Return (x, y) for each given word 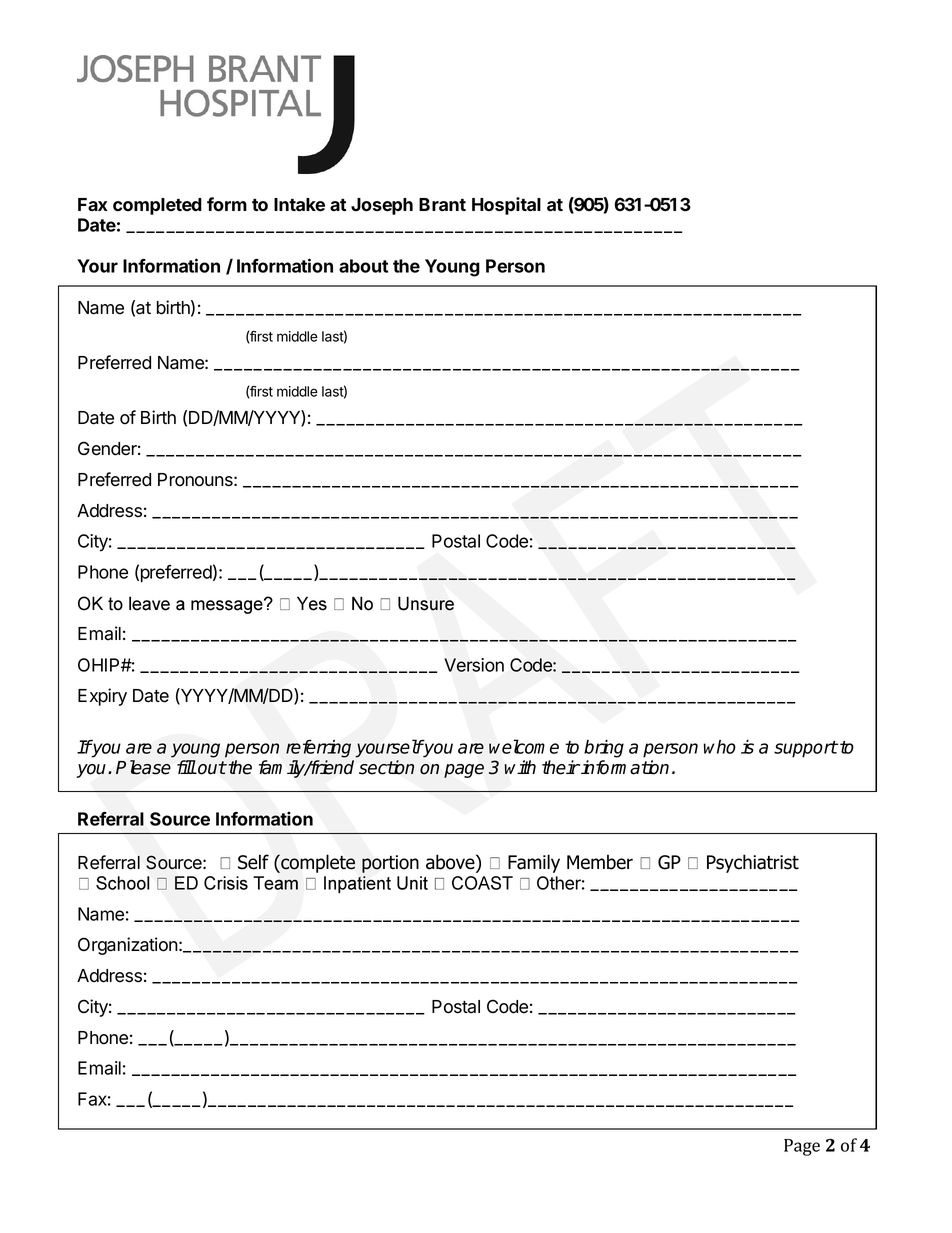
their (561, 767)
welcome (524, 746)
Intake (299, 205)
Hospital (506, 206)
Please (143, 767)
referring (318, 749)
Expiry (102, 697)
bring (604, 749)
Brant (442, 205)
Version (474, 665)
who (720, 747)
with (520, 767)
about (363, 266)
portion (390, 864)
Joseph (382, 206)
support (806, 749)
